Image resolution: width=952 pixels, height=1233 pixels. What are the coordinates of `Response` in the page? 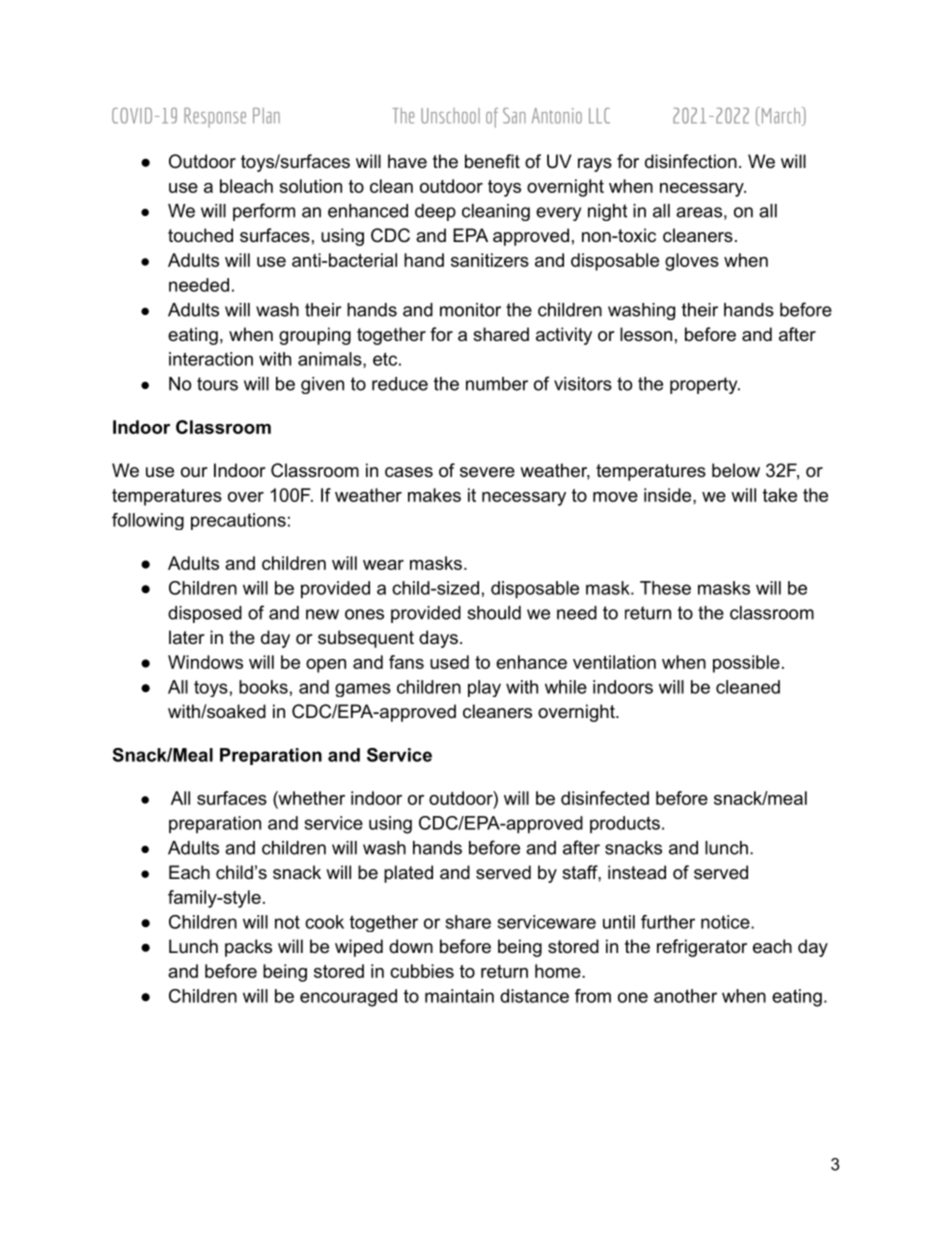 It's located at (215, 118).
